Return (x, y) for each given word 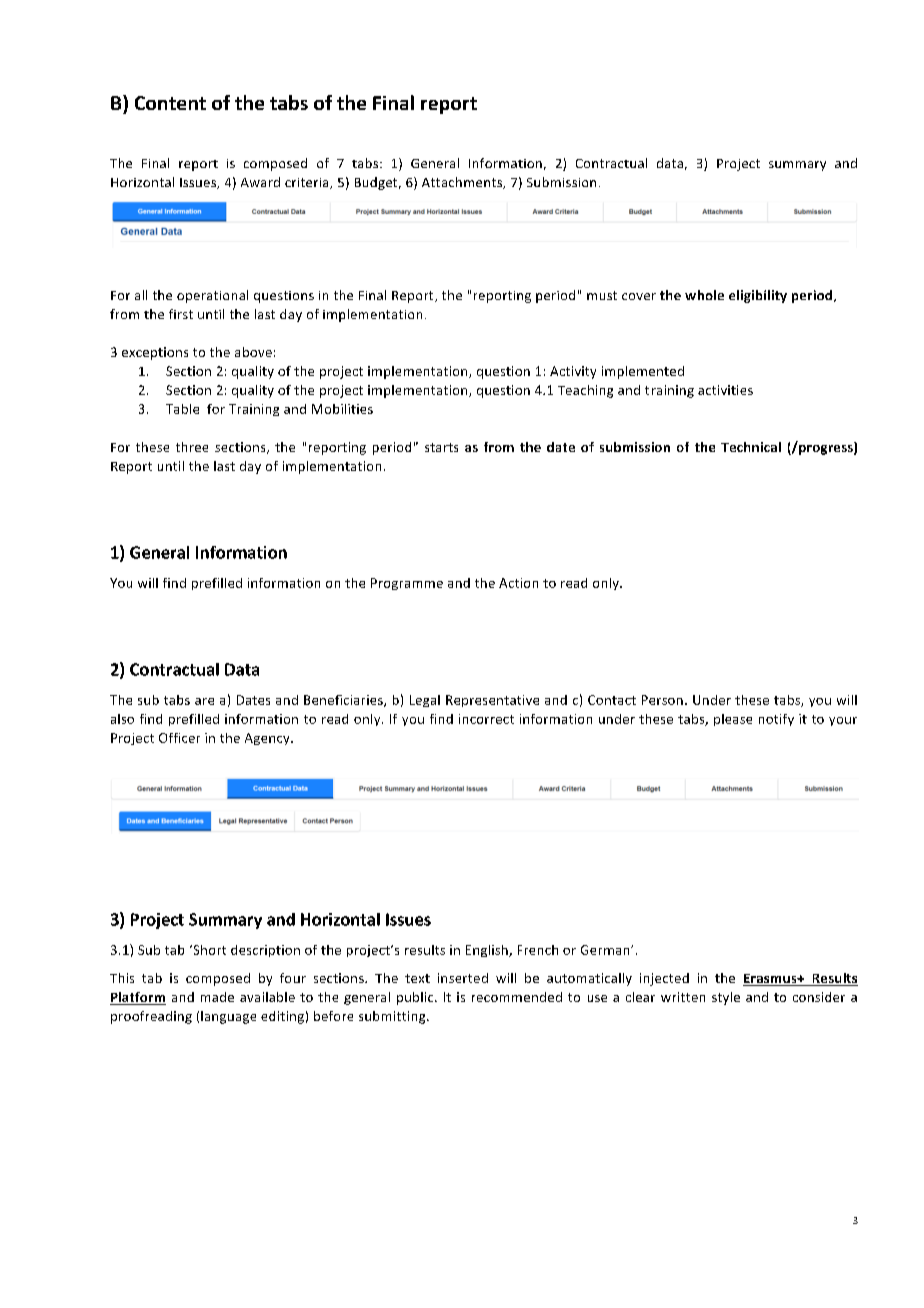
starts (441, 447)
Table (182, 409)
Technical (751, 447)
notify (776, 720)
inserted (463, 978)
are (204, 701)
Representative (492, 701)
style (726, 998)
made (217, 997)
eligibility (758, 296)
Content (170, 103)
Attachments (463, 183)
